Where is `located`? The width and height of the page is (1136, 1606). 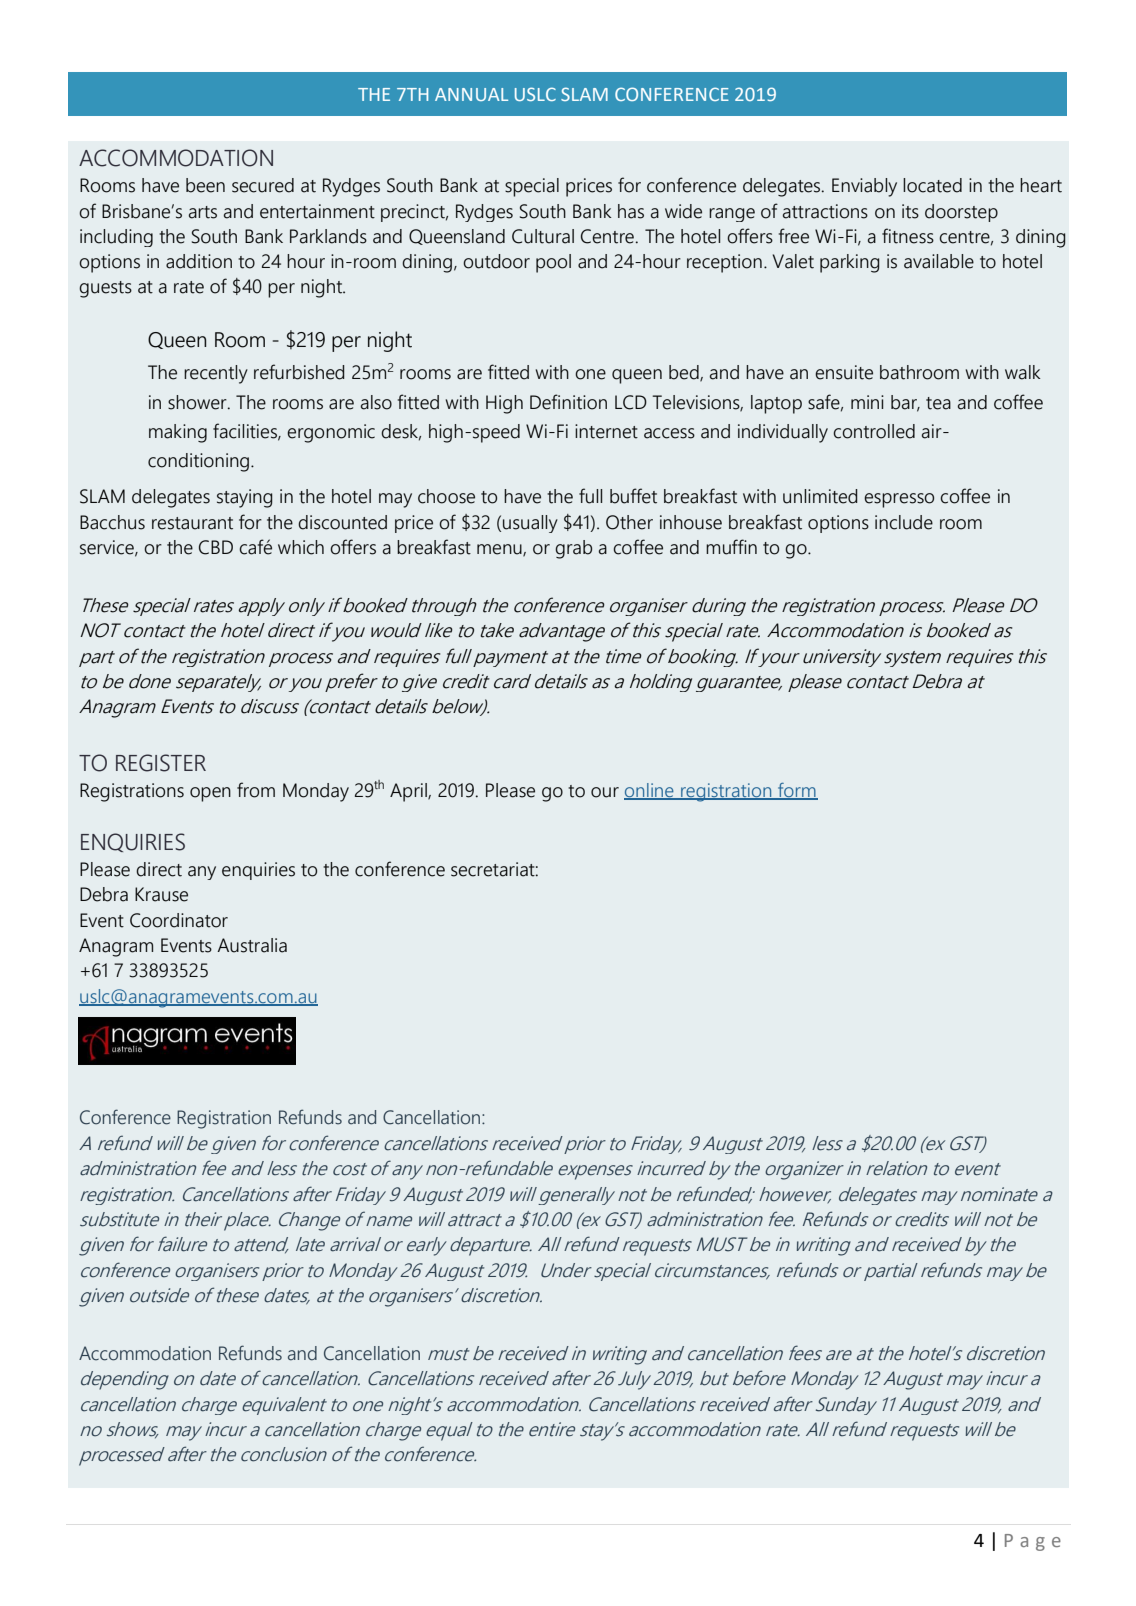 located is located at coordinates (932, 185).
